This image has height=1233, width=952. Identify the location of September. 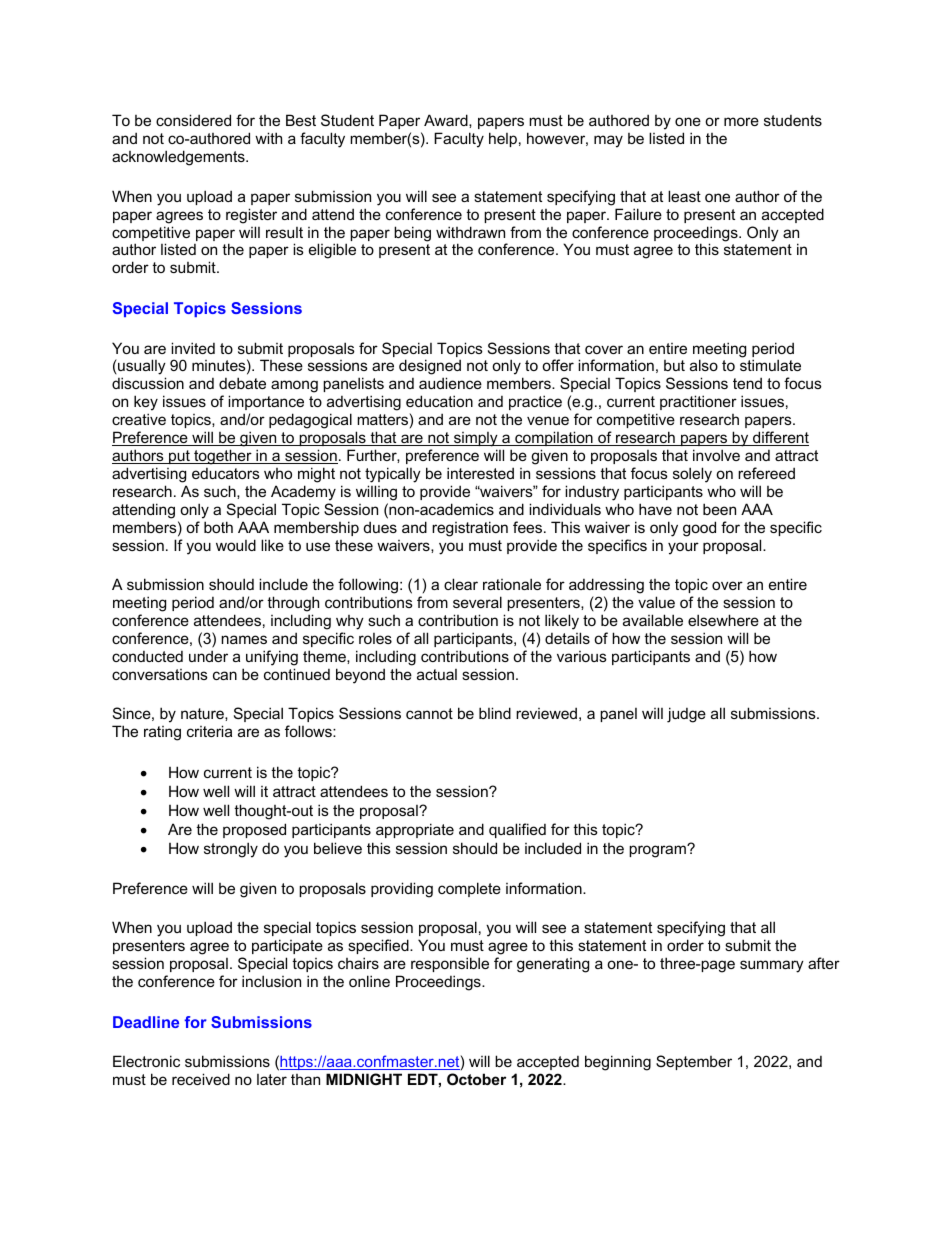
(694, 1062).
